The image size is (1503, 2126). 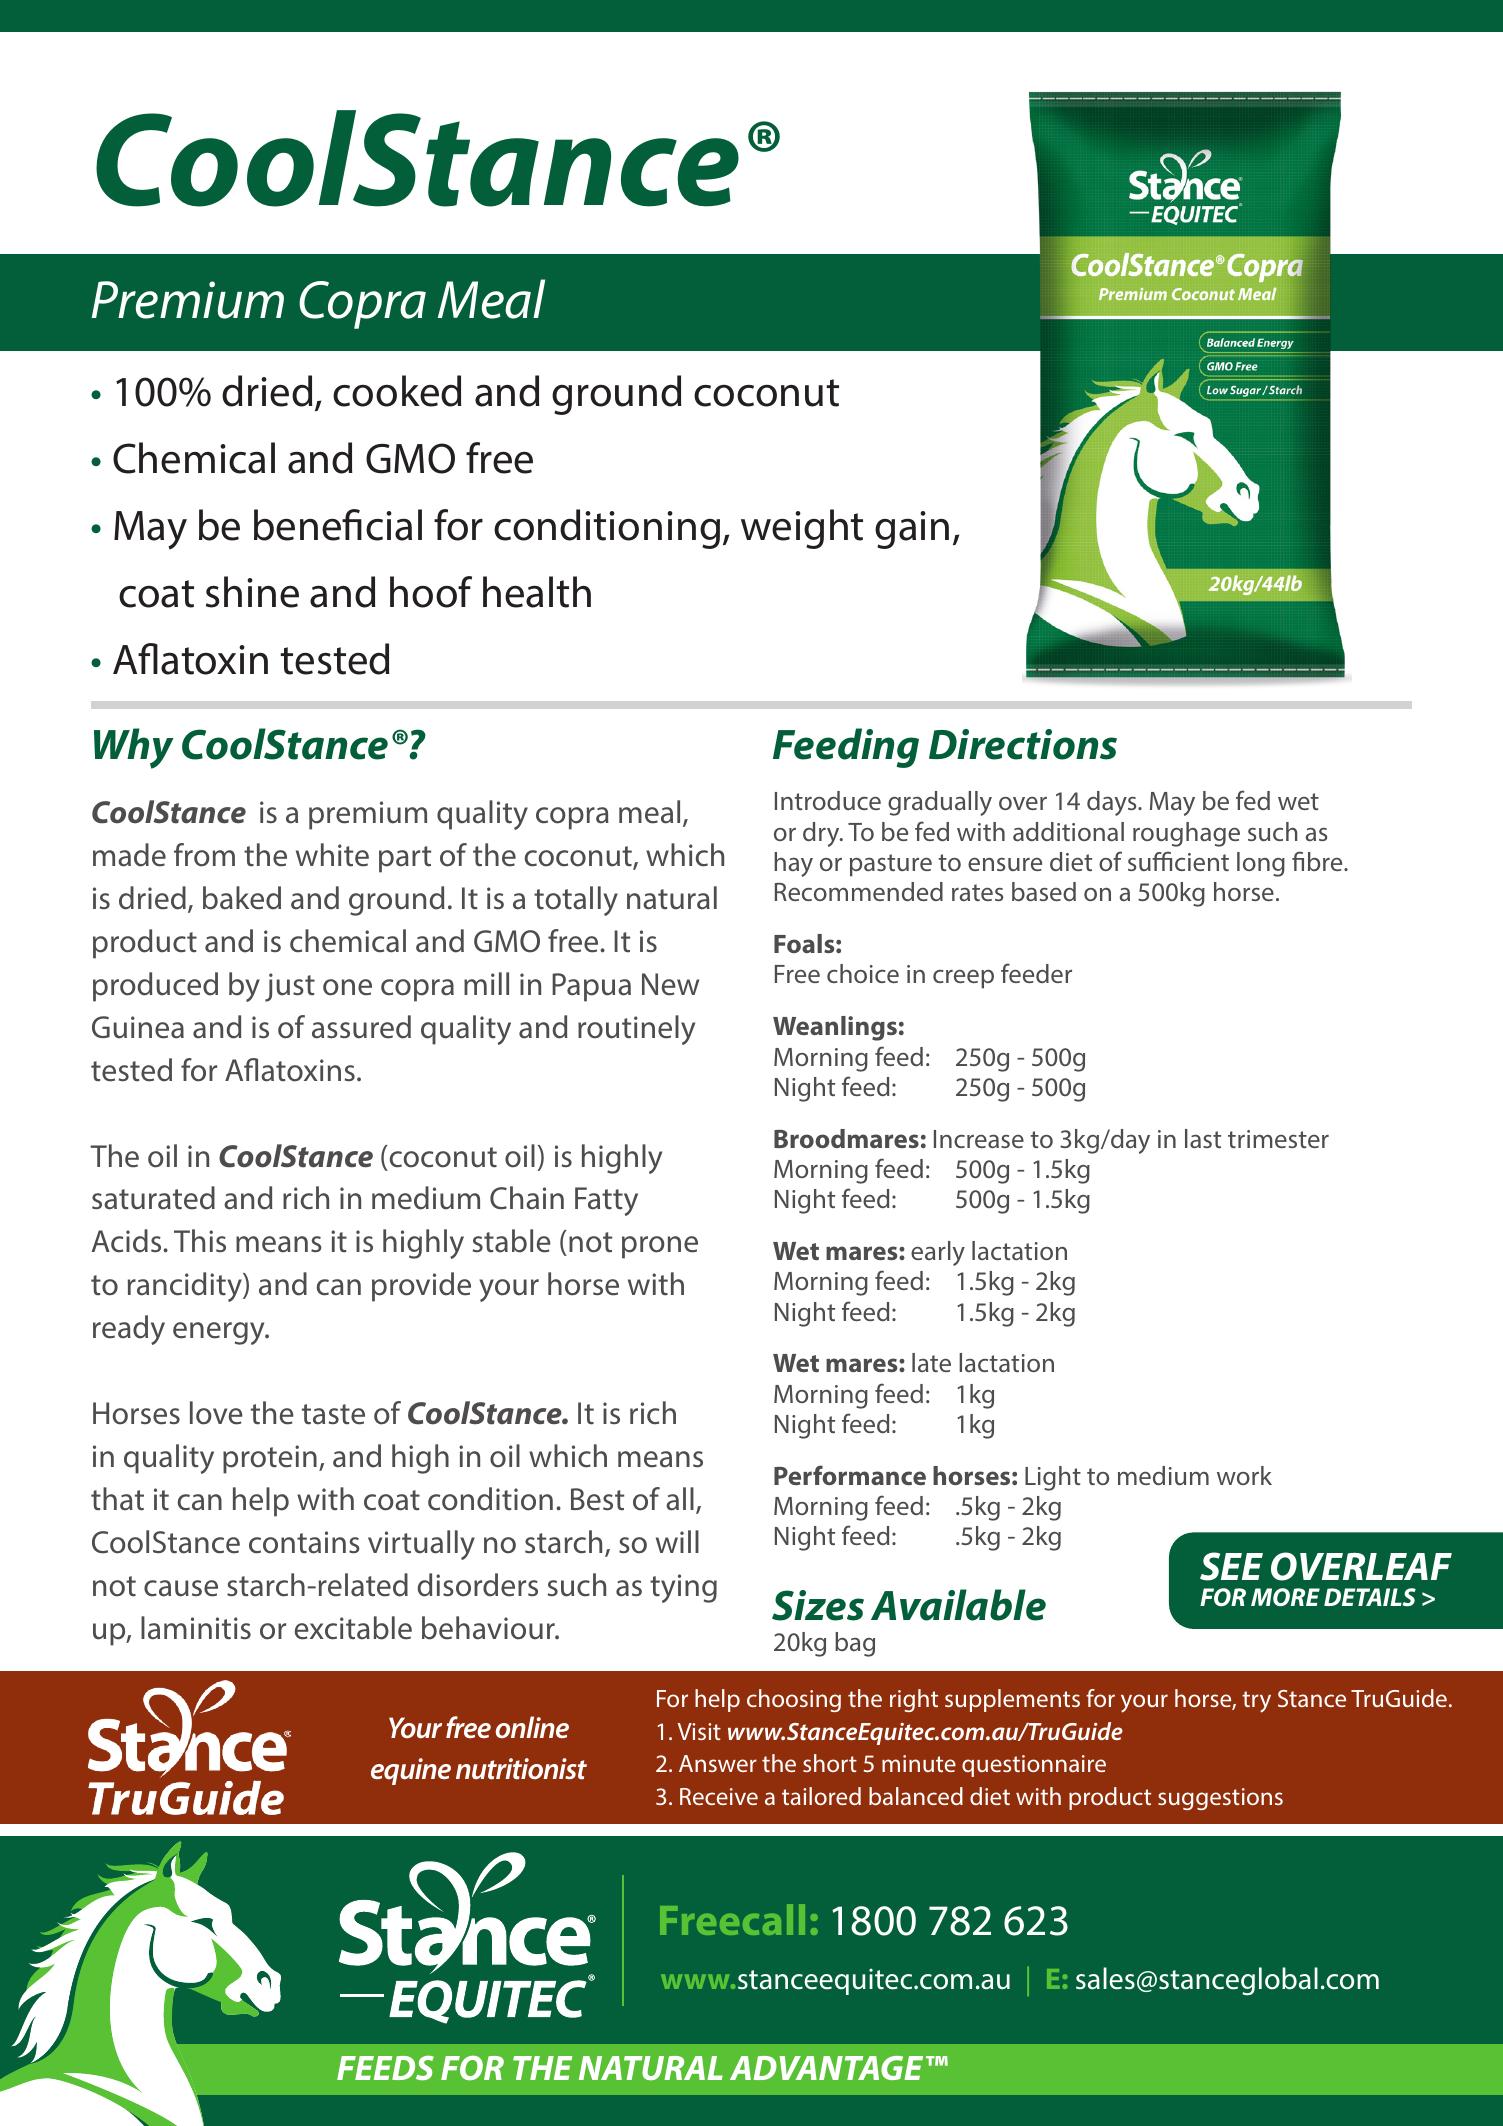 What do you see at coordinates (290, 987) in the screenshot?
I see `just` at bounding box center [290, 987].
